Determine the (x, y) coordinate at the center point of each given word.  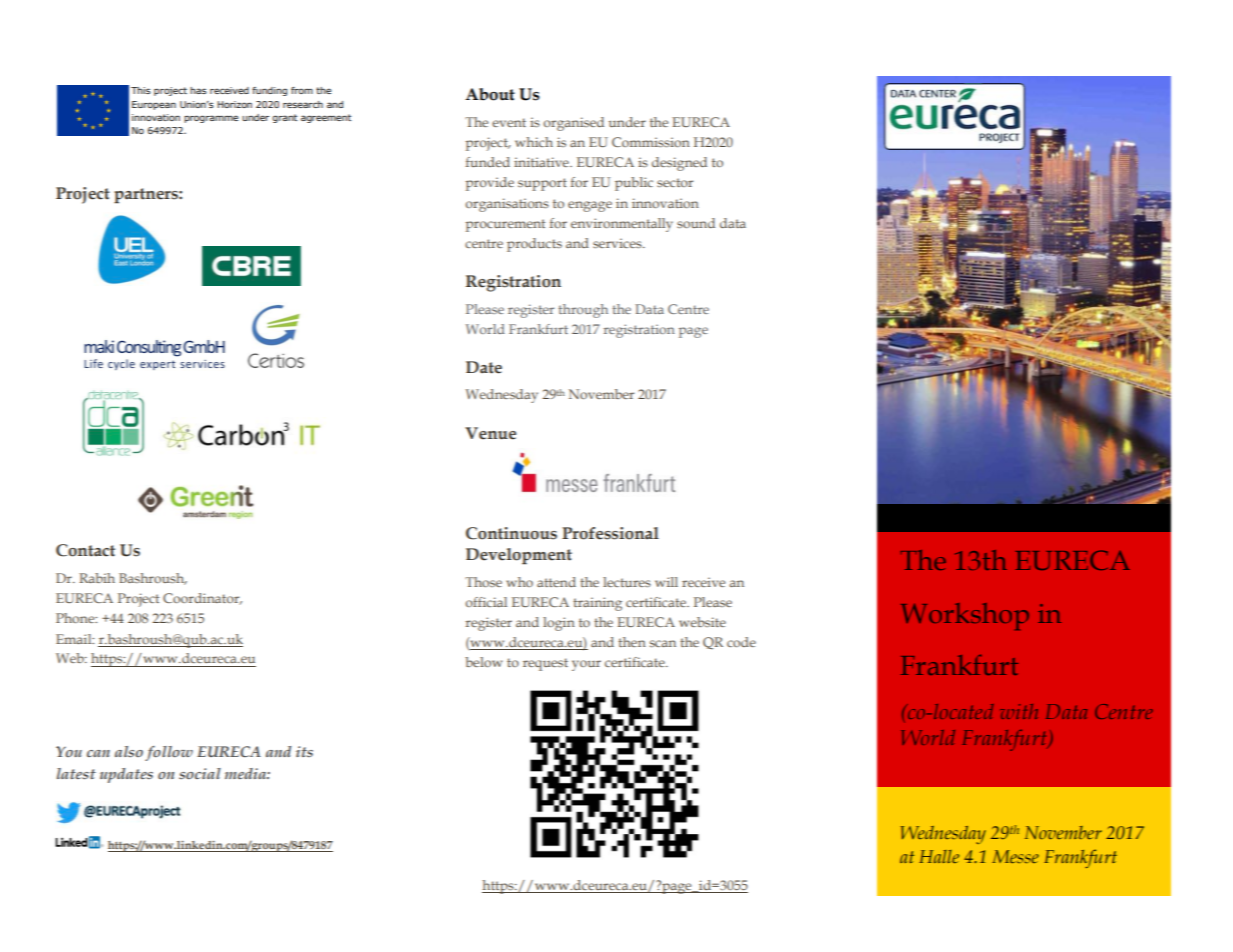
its (304, 751)
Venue (490, 433)
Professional (610, 533)
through (583, 311)
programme (211, 119)
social (200, 773)
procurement (505, 225)
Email (75, 639)
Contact (85, 550)
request (545, 664)
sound (696, 223)
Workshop (965, 616)
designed (679, 164)
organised (573, 124)
